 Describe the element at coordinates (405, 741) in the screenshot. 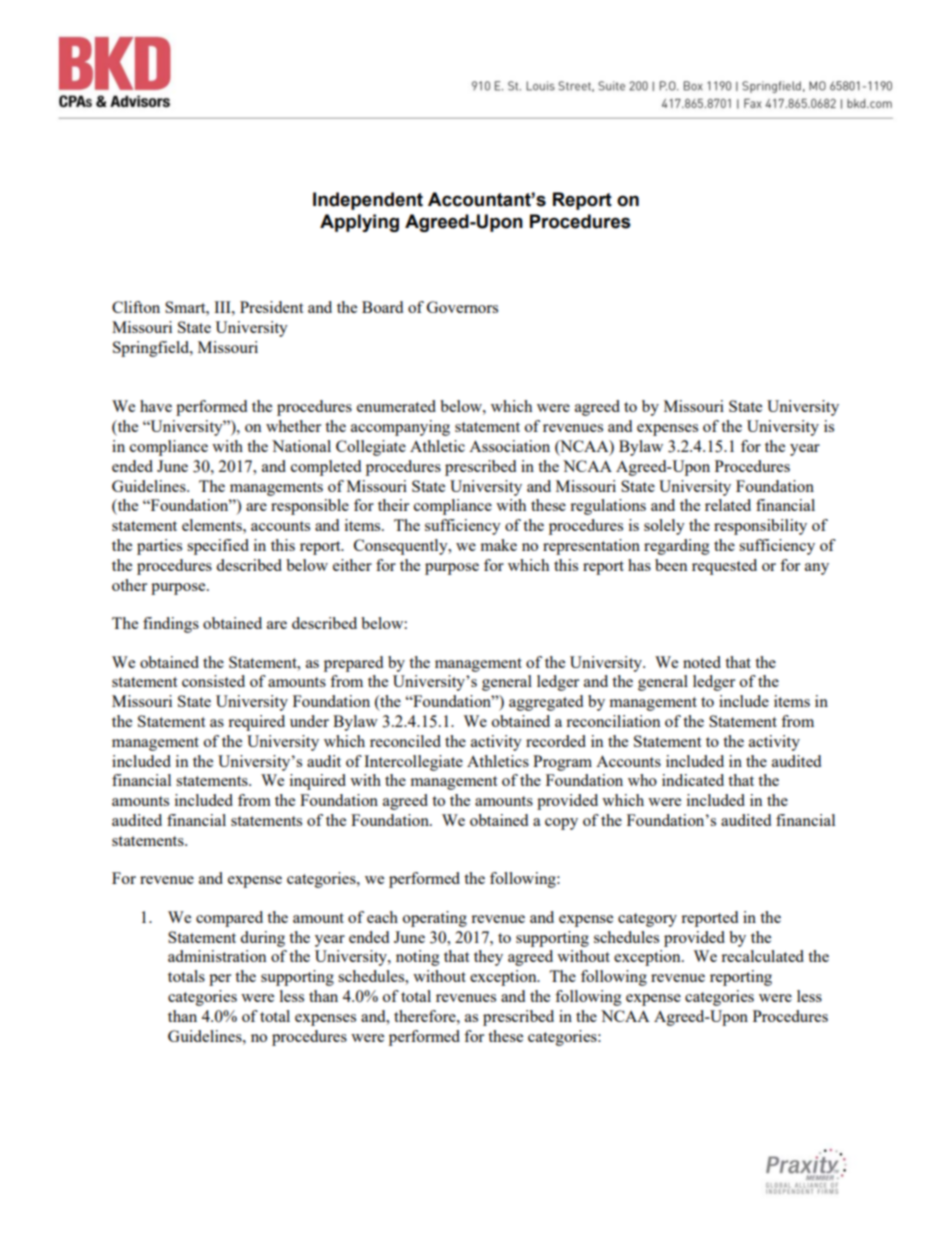

I see `reconciled` at that location.
